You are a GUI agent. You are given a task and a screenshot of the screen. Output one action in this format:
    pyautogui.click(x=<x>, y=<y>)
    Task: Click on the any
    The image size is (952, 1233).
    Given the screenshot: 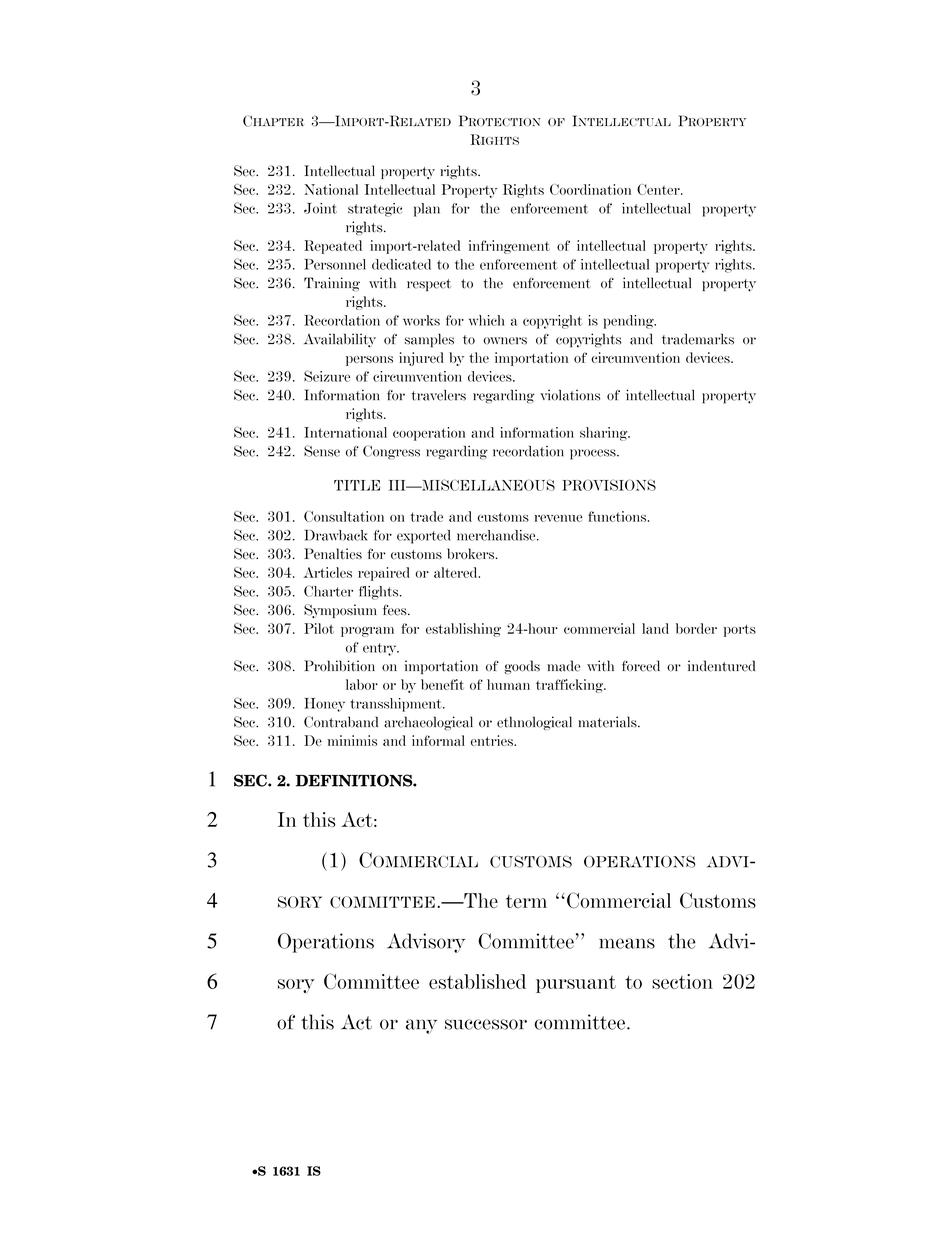 What is the action you would take?
    pyautogui.click(x=421, y=1026)
